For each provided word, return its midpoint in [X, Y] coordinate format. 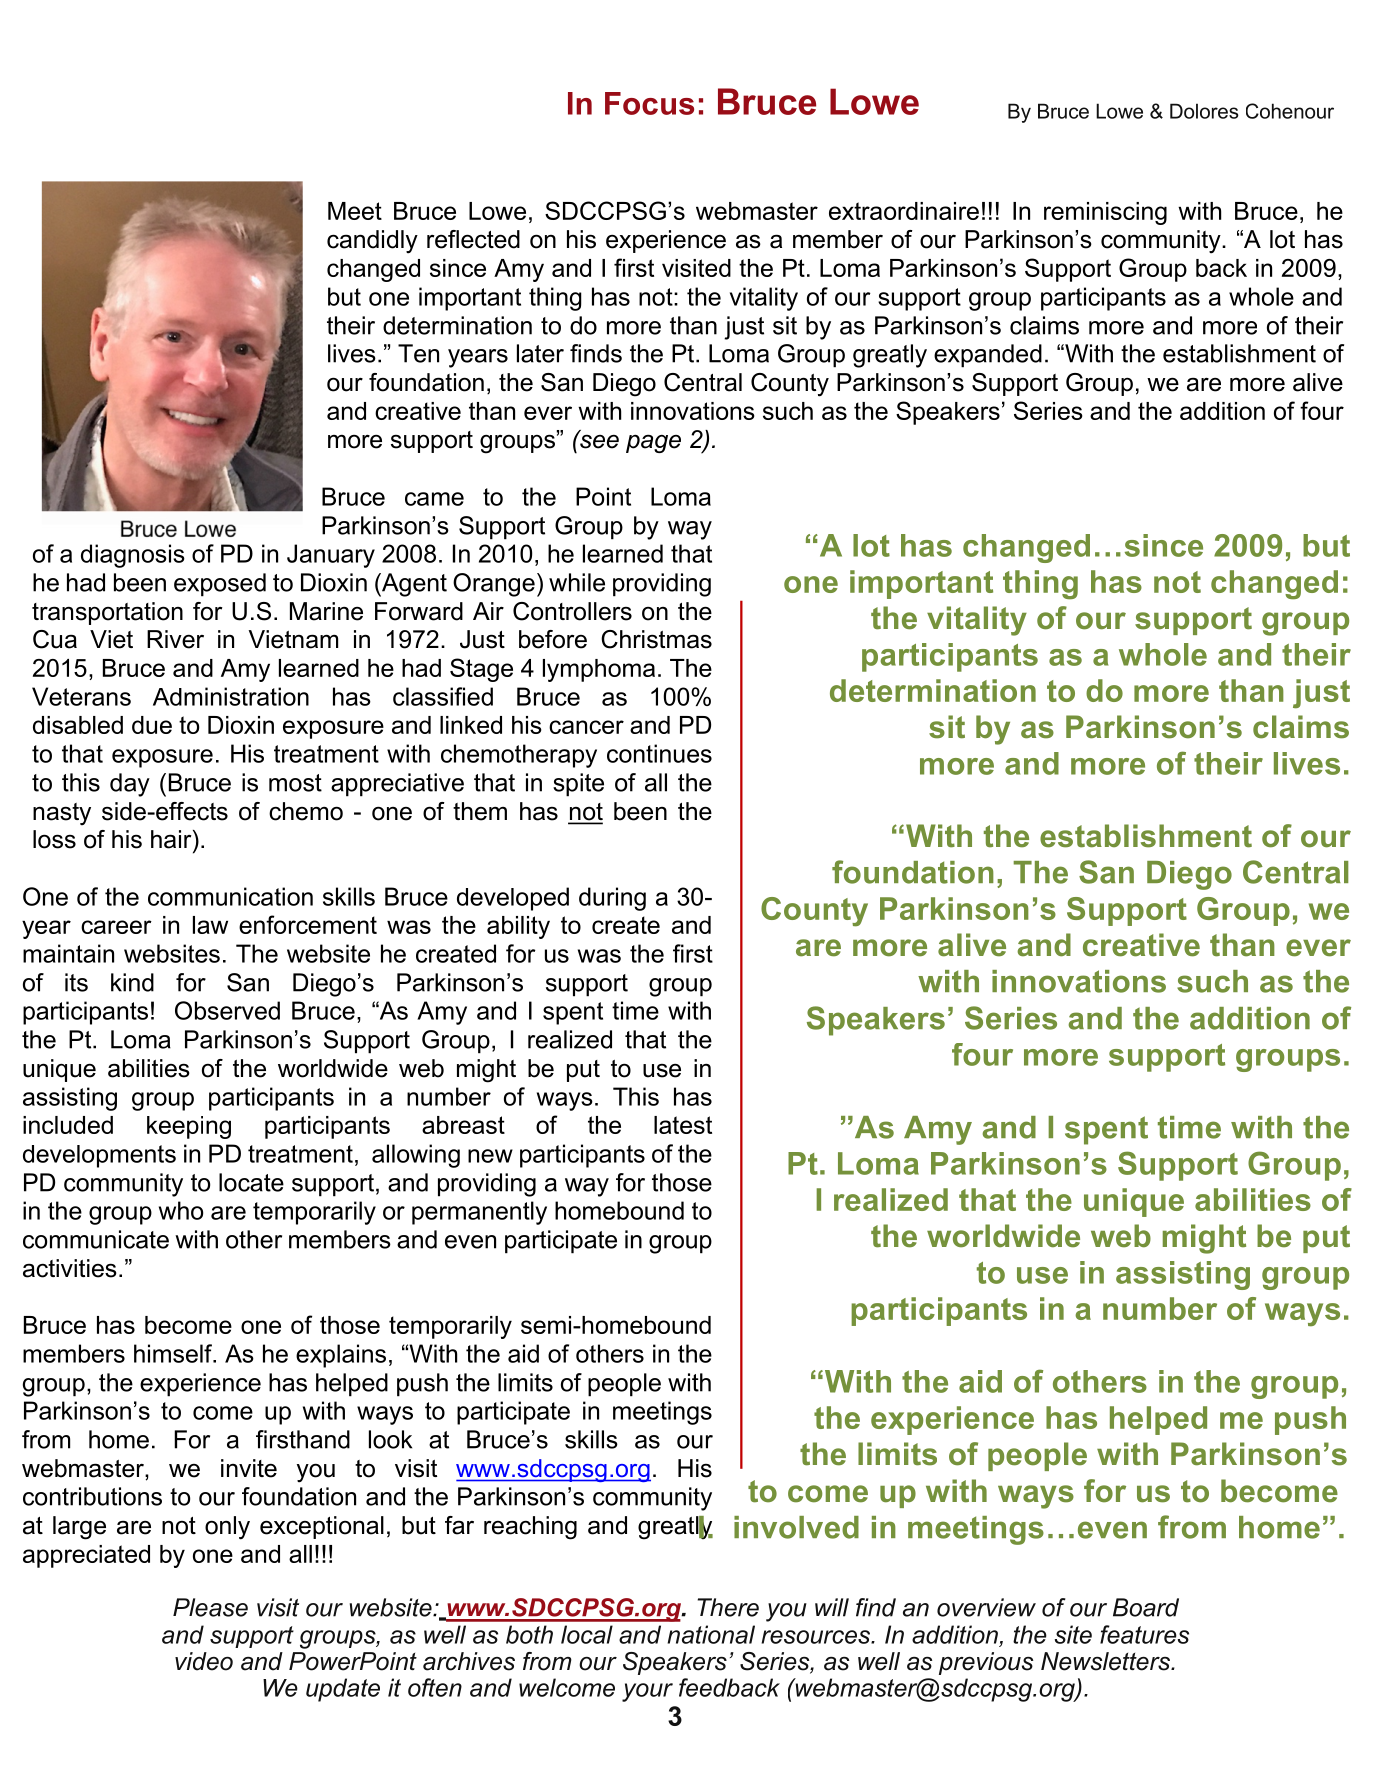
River [175, 639]
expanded [988, 356]
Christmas [656, 639]
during [612, 899]
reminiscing [1105, 213]
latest [683, 1125]
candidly [372, 242]
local [587, 1634]
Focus [649, 103]
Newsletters [1106, 1661]
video [204, 1661]
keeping [189, 1127]
